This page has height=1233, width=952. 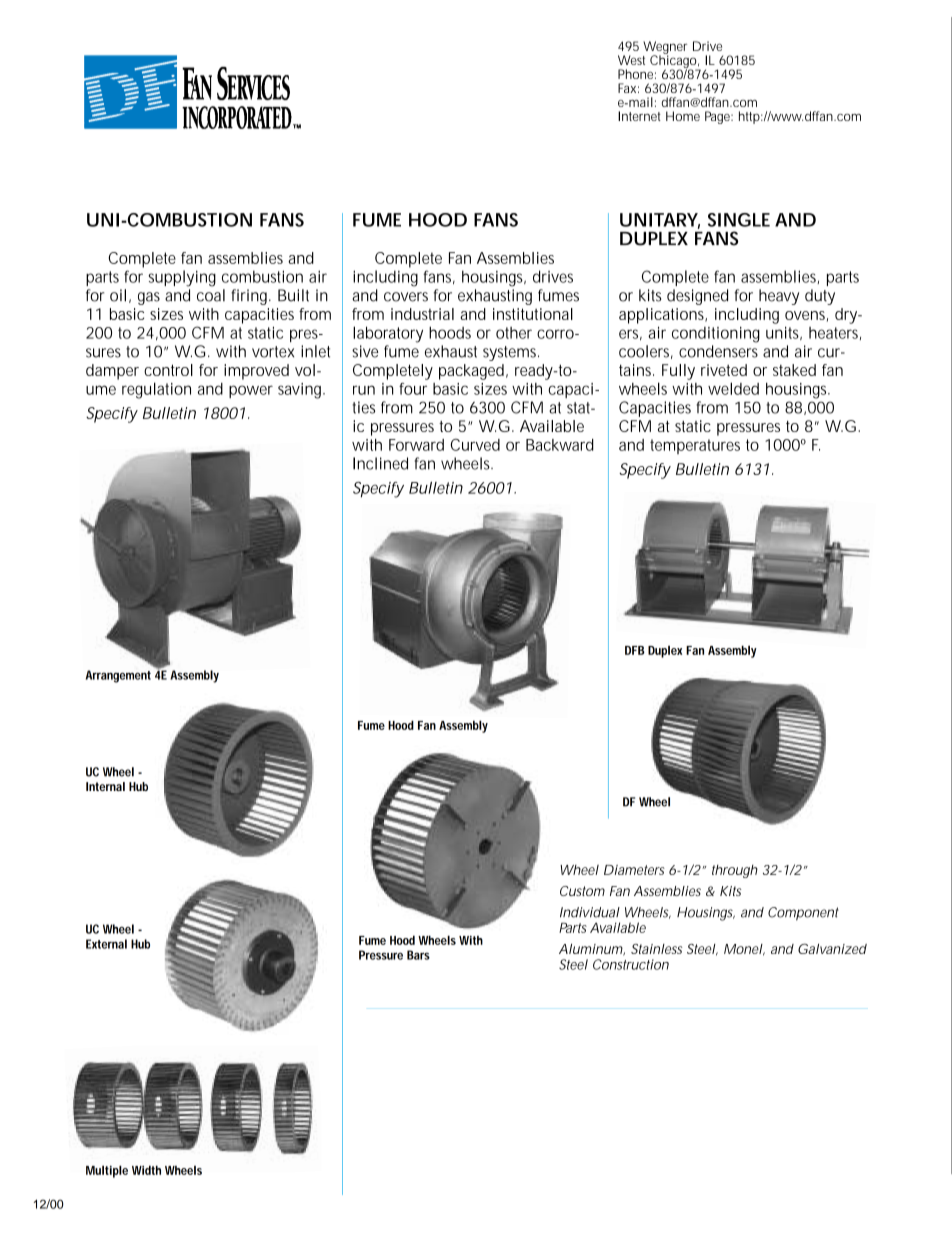 I want to click on conditioning, so click(x=716, y=335).
